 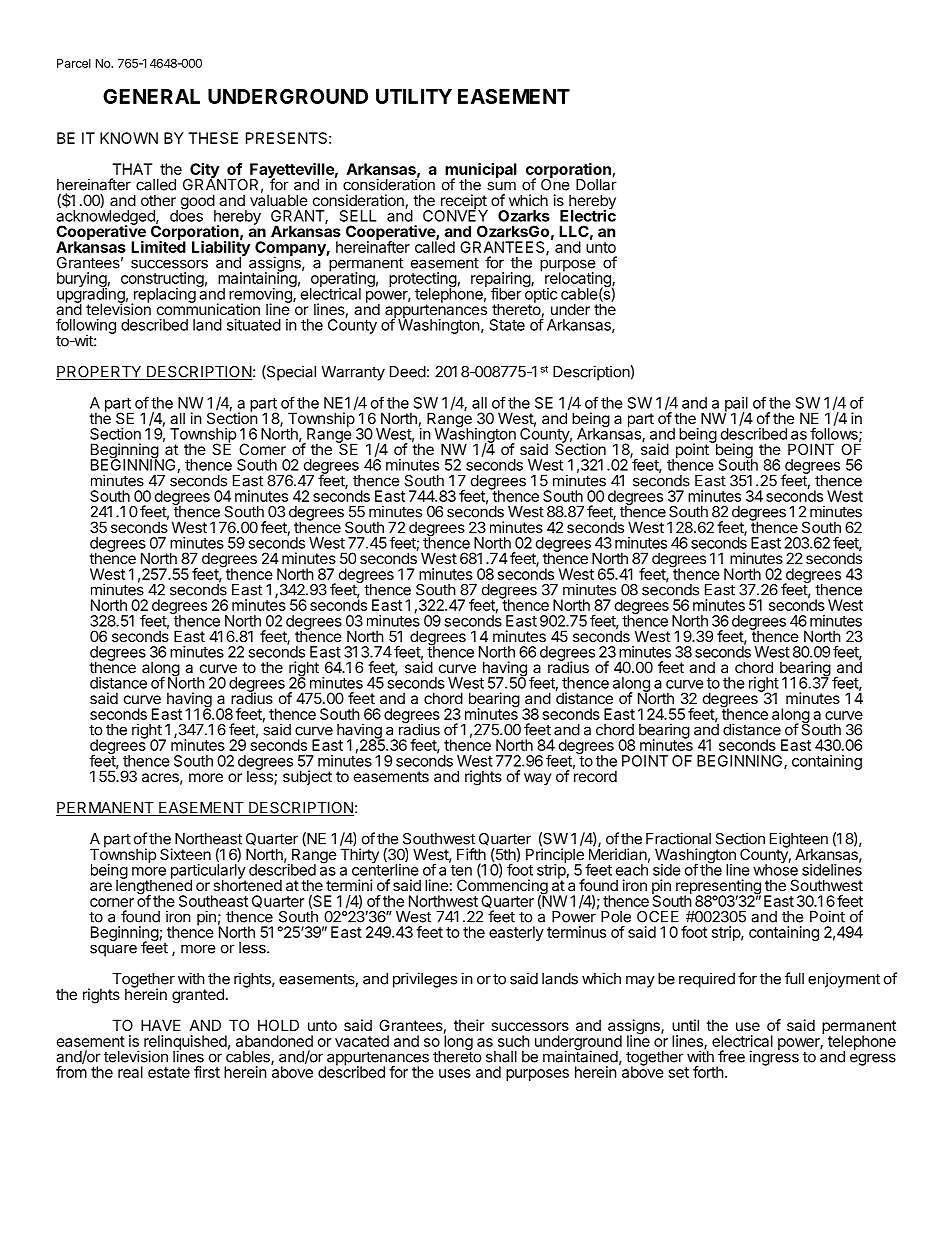 What do you see at coordinates (414, 96) in the page?
I see `UTILITY` at bounding box center [414, 96].
